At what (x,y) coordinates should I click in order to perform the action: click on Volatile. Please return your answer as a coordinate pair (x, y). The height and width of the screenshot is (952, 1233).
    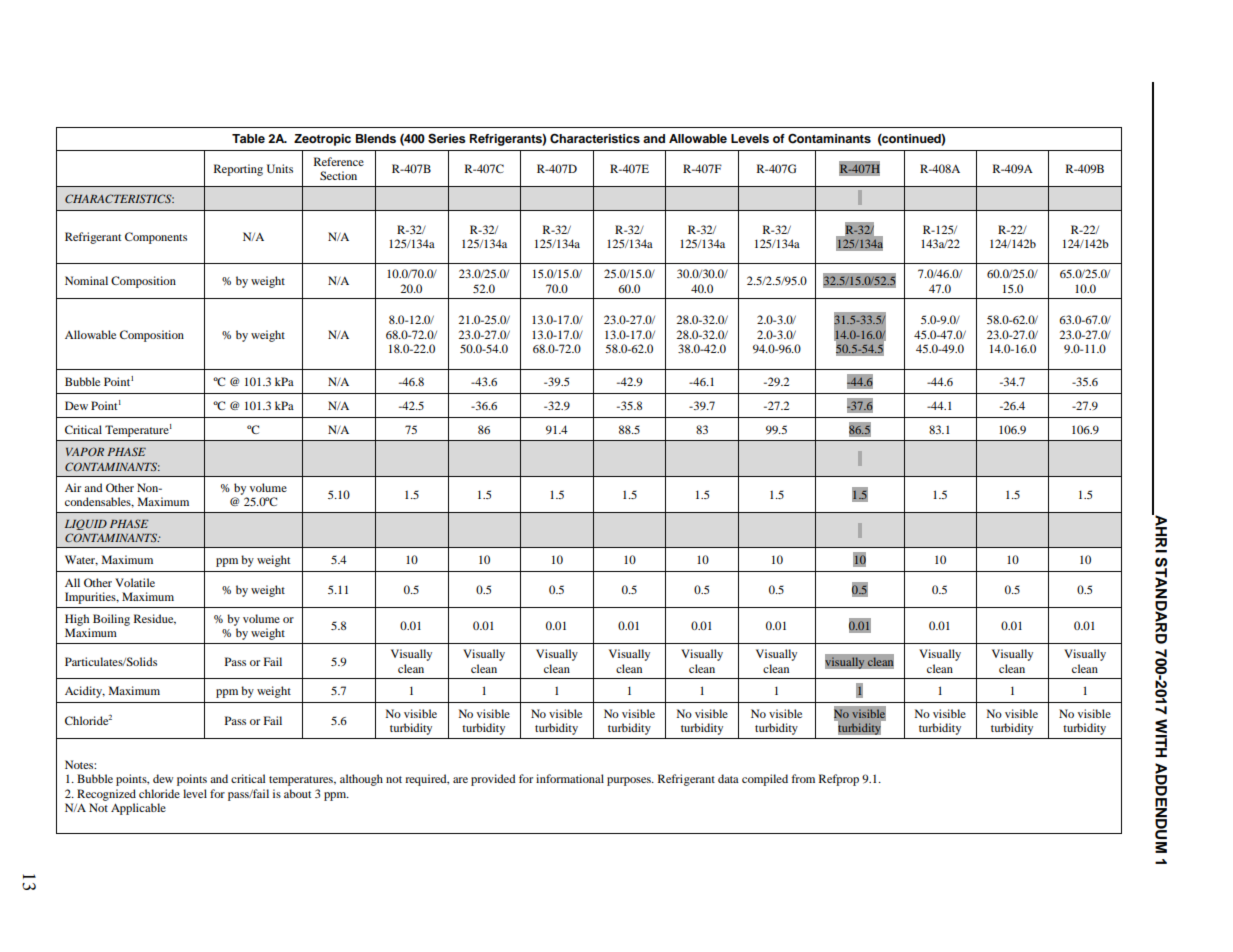
    Looking at the image, I should click on (135, 582).
